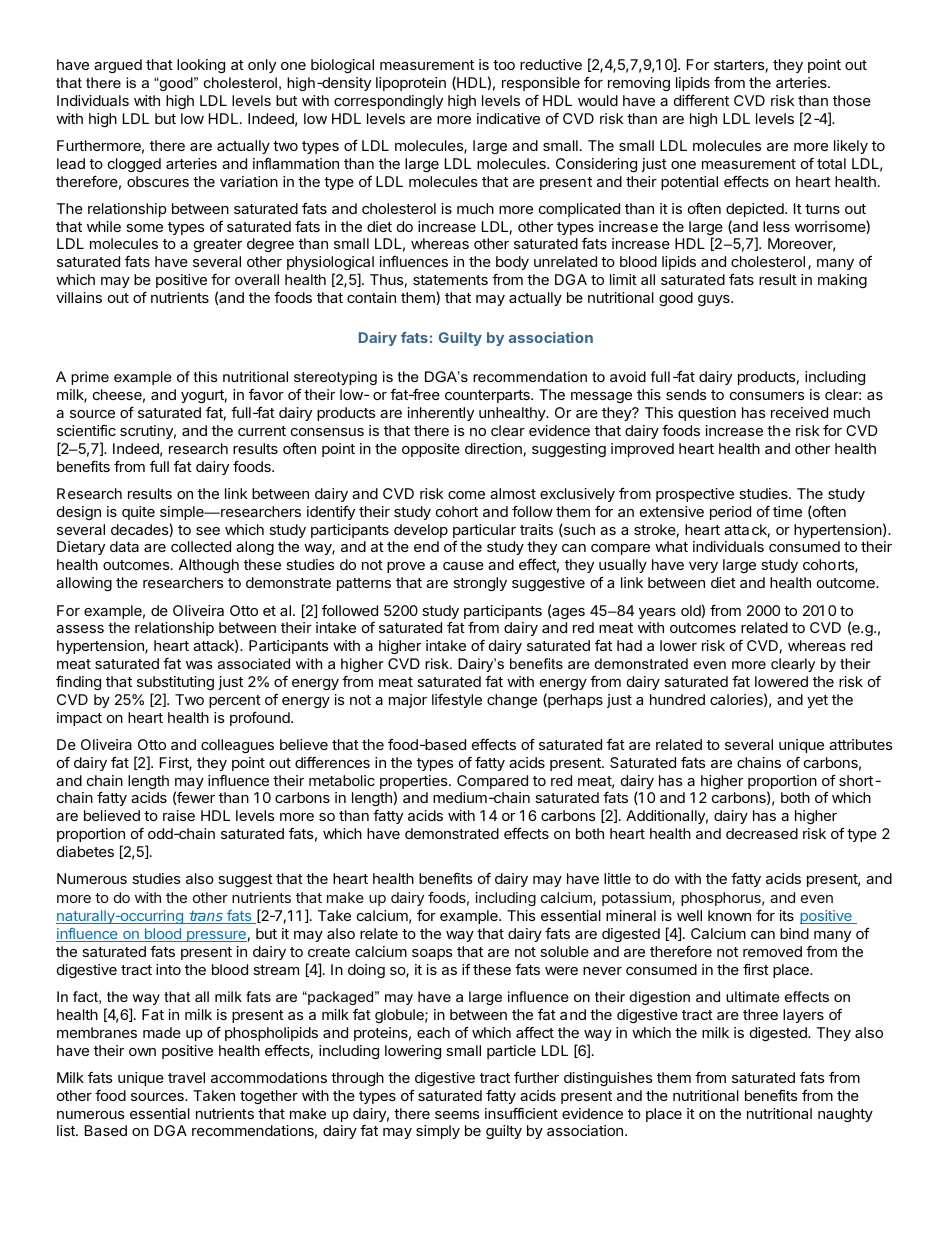  I want to click on naughty, so click(845, 1115).
